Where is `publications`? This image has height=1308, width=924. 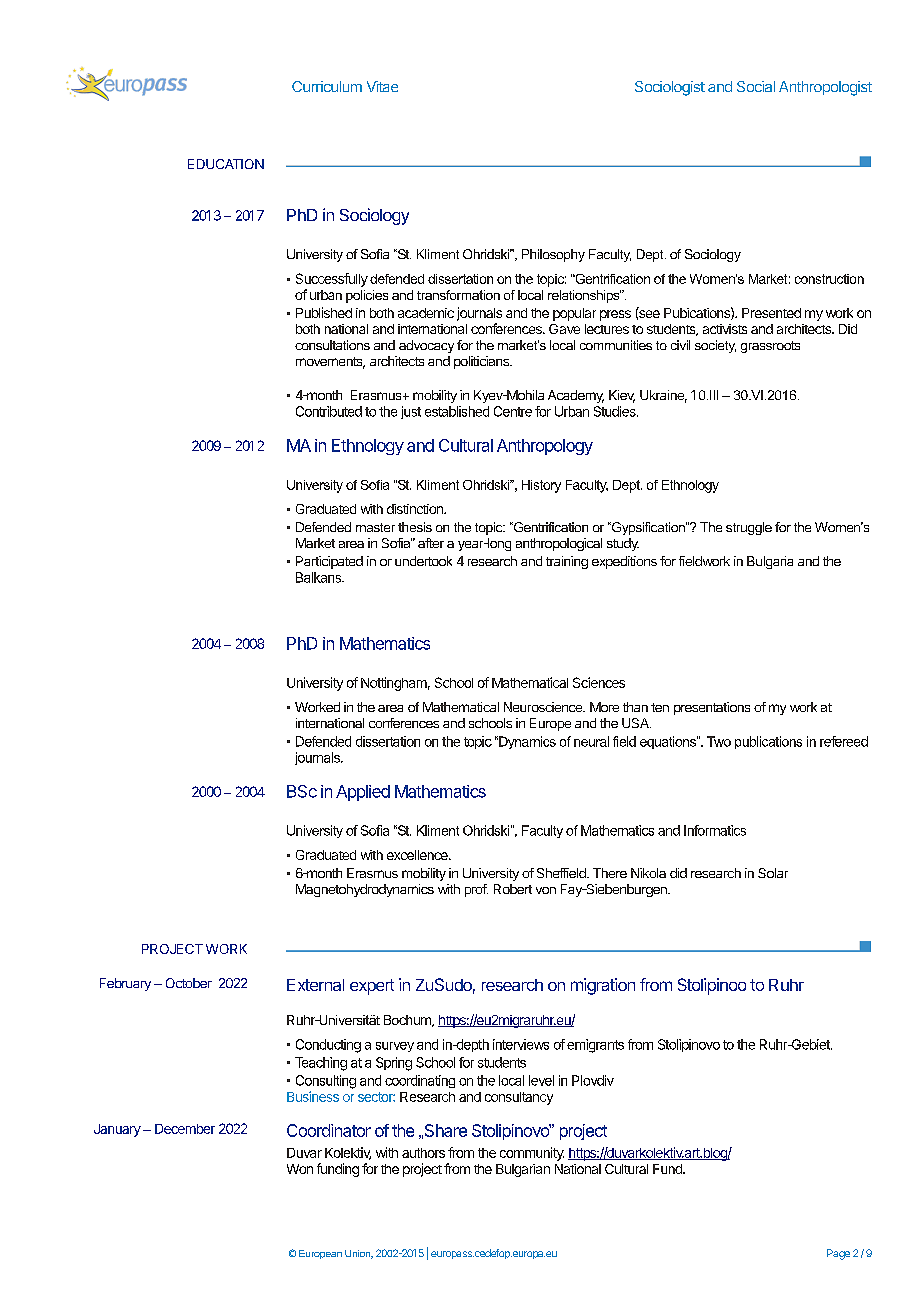
publications is located at coordinates (768, 742).
